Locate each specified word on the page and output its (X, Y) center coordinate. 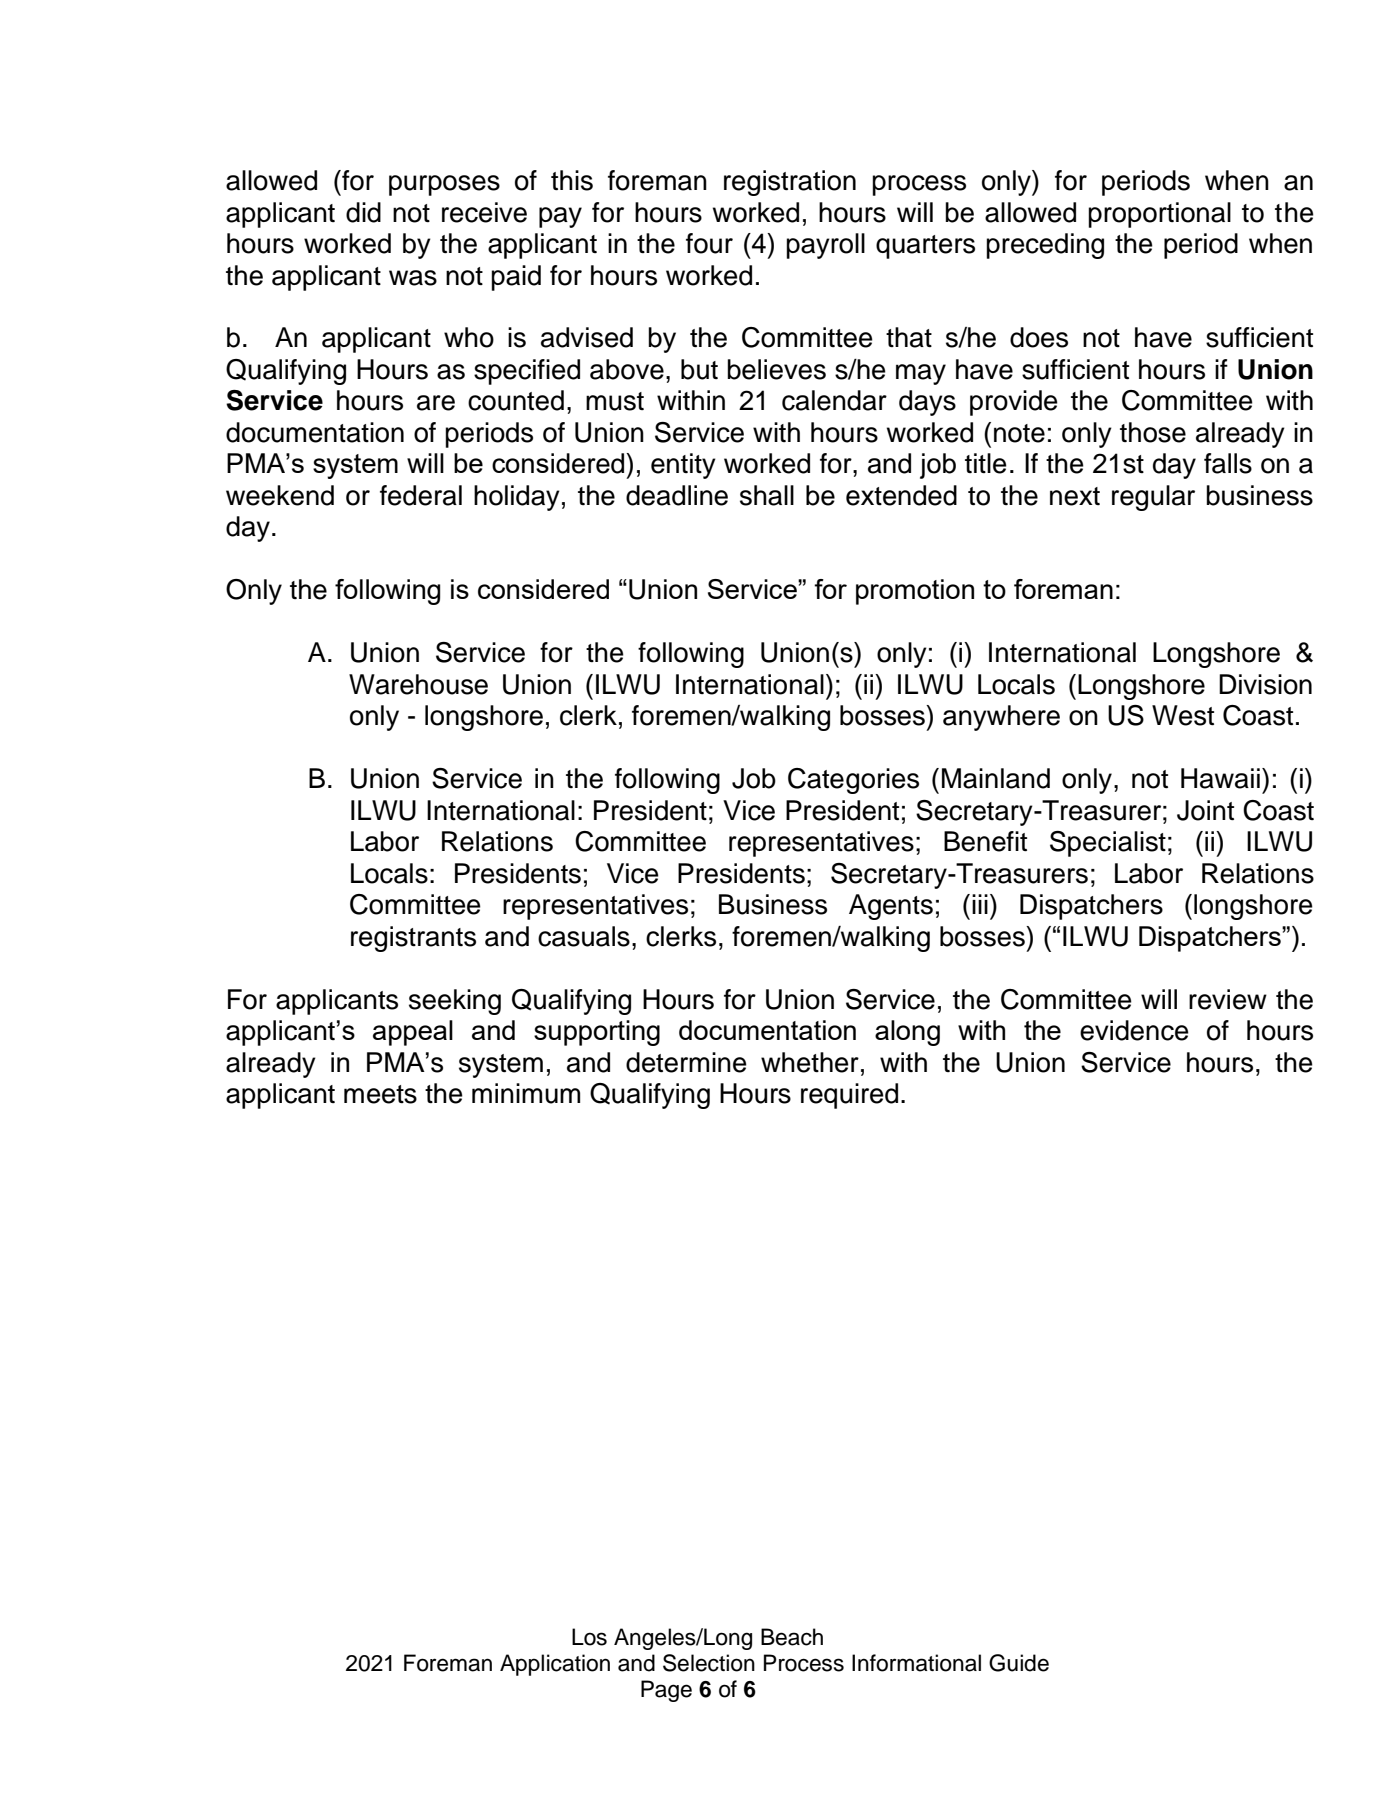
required (849, 1096)
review (1228, 999)
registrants (413, 939)
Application (555, 1665)
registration (790, 183)
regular (1153, 498)
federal (421, 495)
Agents (891, 907)
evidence (1134, 1030)
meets (380, 1094)
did (363, 212)
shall (767, 495)
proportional (1159, 215)
